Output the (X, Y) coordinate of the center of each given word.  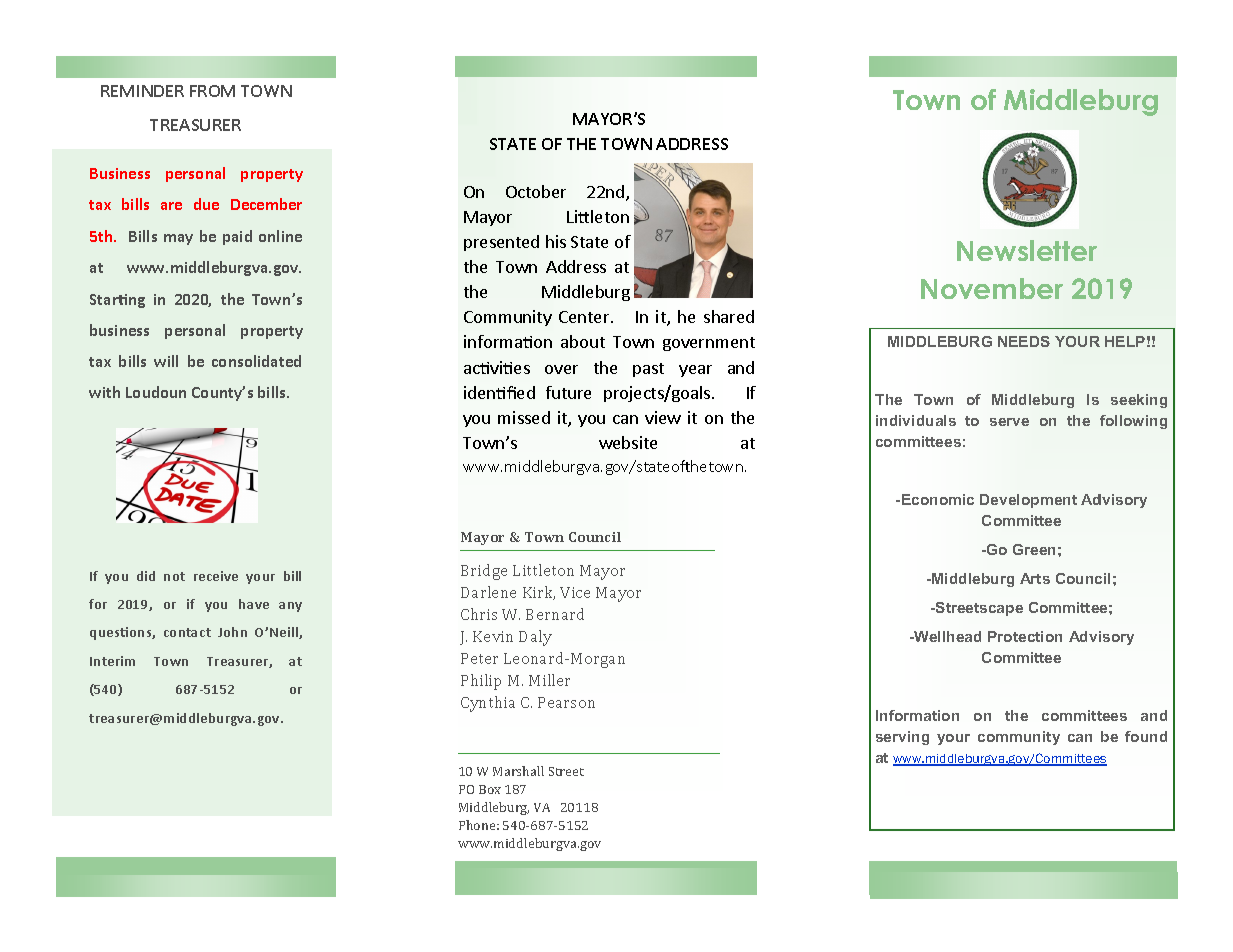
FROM (212, 91)
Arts (1035, 578)
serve (1009, 422)
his (556, 241)
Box (490, 789)
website (628, 442)
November (992, 288)
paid (237, 237)
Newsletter (1027, 250)
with (104, 392)
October (536, 191)
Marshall (518, 771)
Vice (575, 592)
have (254, 604)
